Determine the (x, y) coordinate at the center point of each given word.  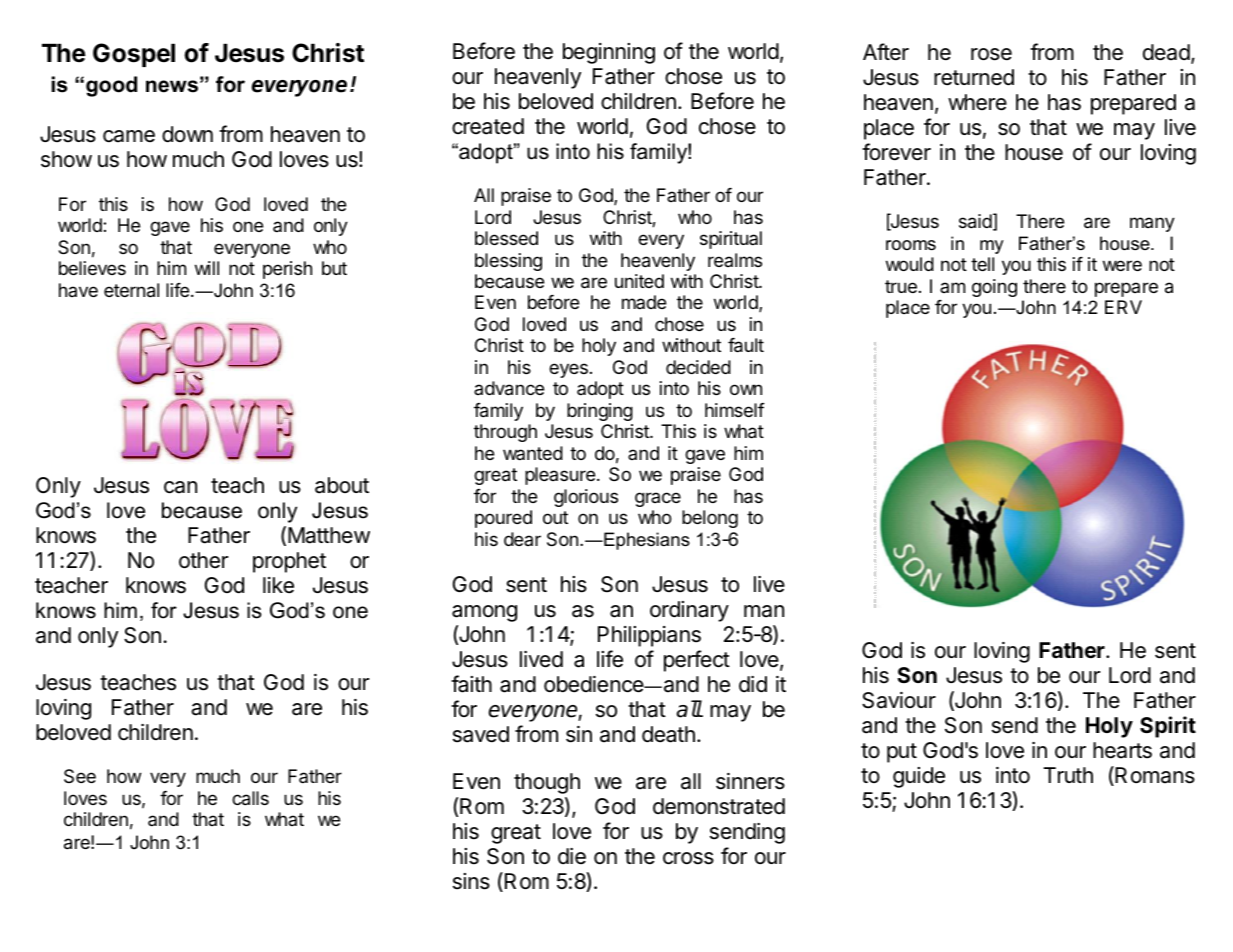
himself (735, 410)
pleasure (561, 476)
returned (974, 77)
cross (688, 858)
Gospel (134, 55)
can (180, 487)
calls (250, 798)
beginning (609, 53)
